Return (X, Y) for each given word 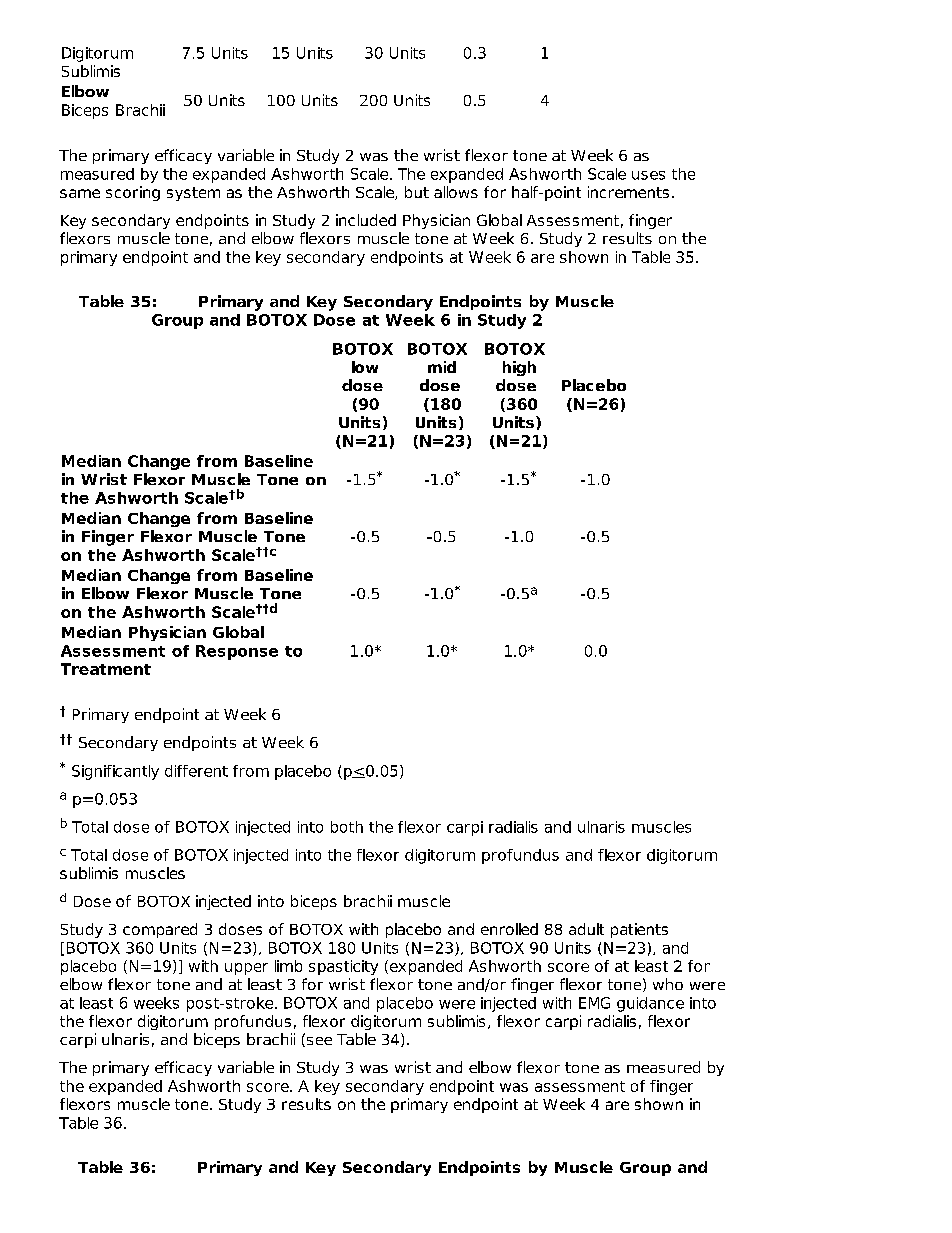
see (318, 1040)
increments (628, 192)
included (366, 220)
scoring (133, 193)
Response (237, 652)
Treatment (106, 669)
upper (246, 969)
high (519, 368)
